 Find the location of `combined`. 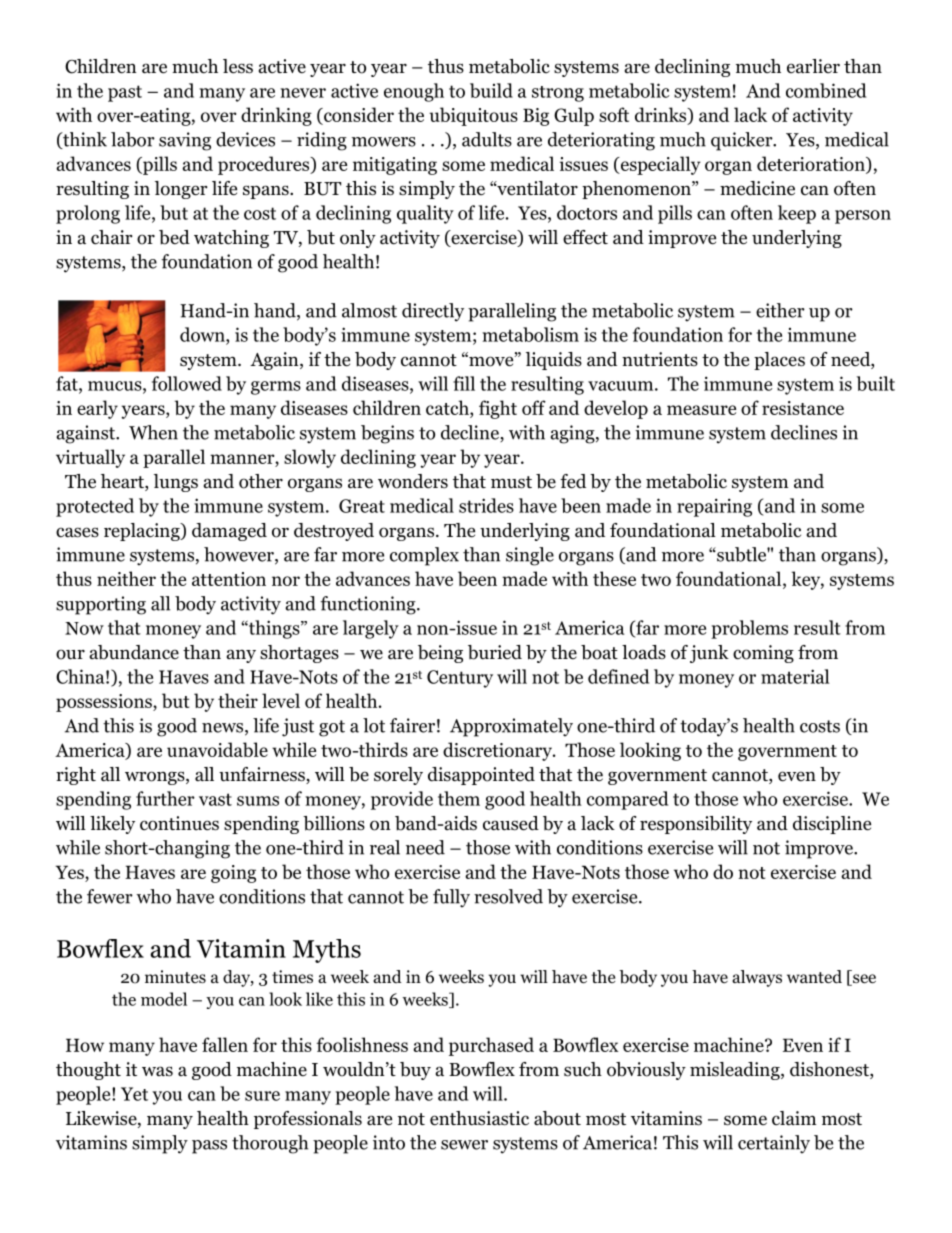

combined is located at coordinates (826, 90).
